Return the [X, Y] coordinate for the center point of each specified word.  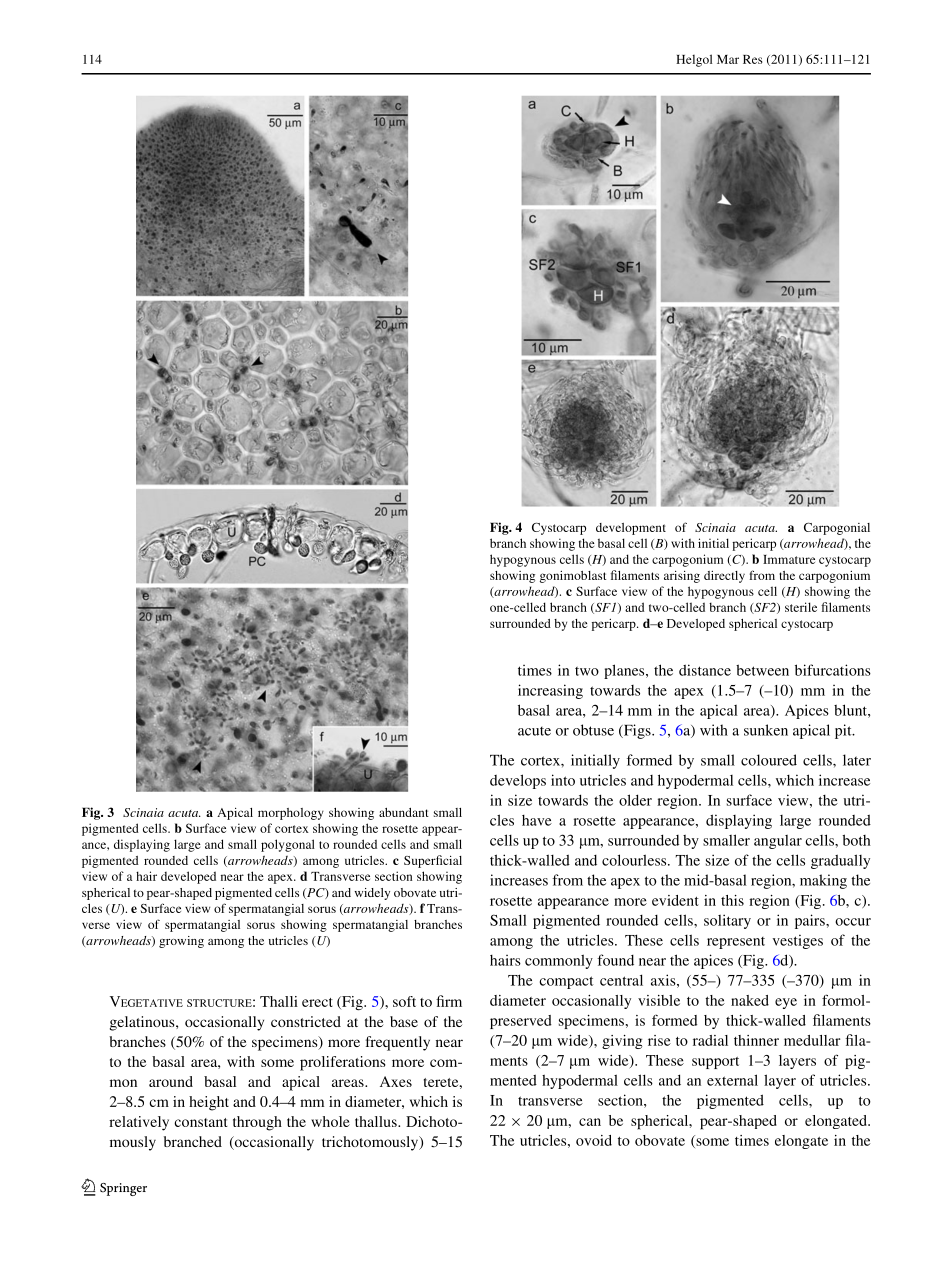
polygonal [288, 845]
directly [724, 577]
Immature [789, 559]
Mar [728, 59]
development [631, 529]
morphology [291, 814]
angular [778, 842]
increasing [550, 691]
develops [518, 781]
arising [682, 577]
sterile [801, 607]
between [762, 670]
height [209, 1103]
